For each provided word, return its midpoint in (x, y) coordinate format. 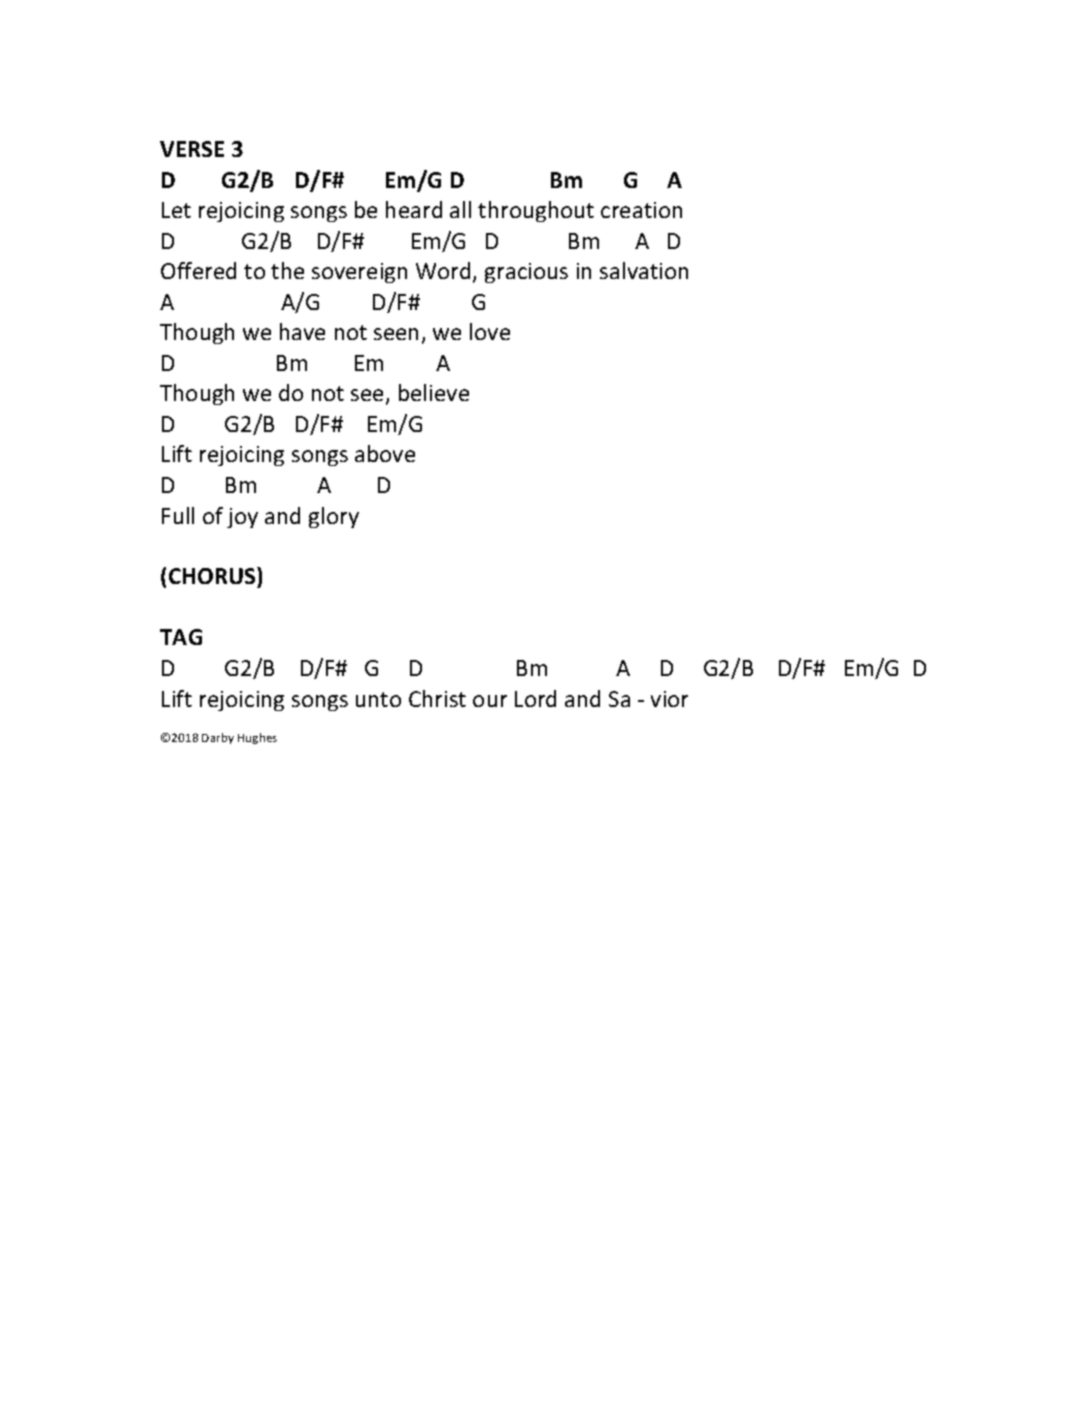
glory (334, 517)
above (385, 453)
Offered (198, 270)
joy (242, 518)
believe (434, 392)
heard (414, 209)
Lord (535, 698)
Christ (437, 698)
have (302, 331)
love (490, 331)
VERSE (192, 149)
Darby (218, 738)
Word (443, 270)
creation (641, 210)
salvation (644, 270)
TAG (181, 637)
